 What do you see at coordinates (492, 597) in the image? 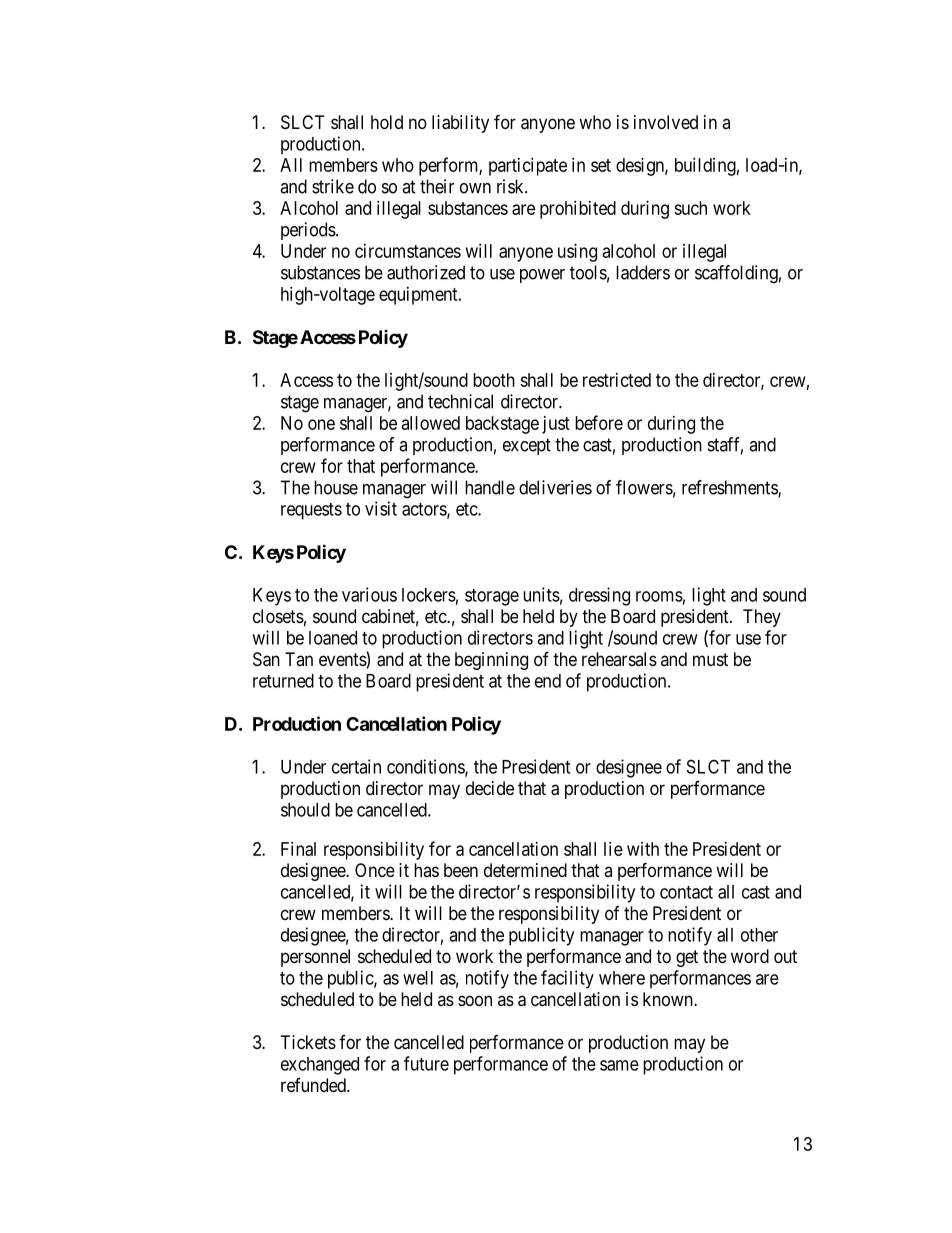
I see `storage` at bounding box center [492, 597].
